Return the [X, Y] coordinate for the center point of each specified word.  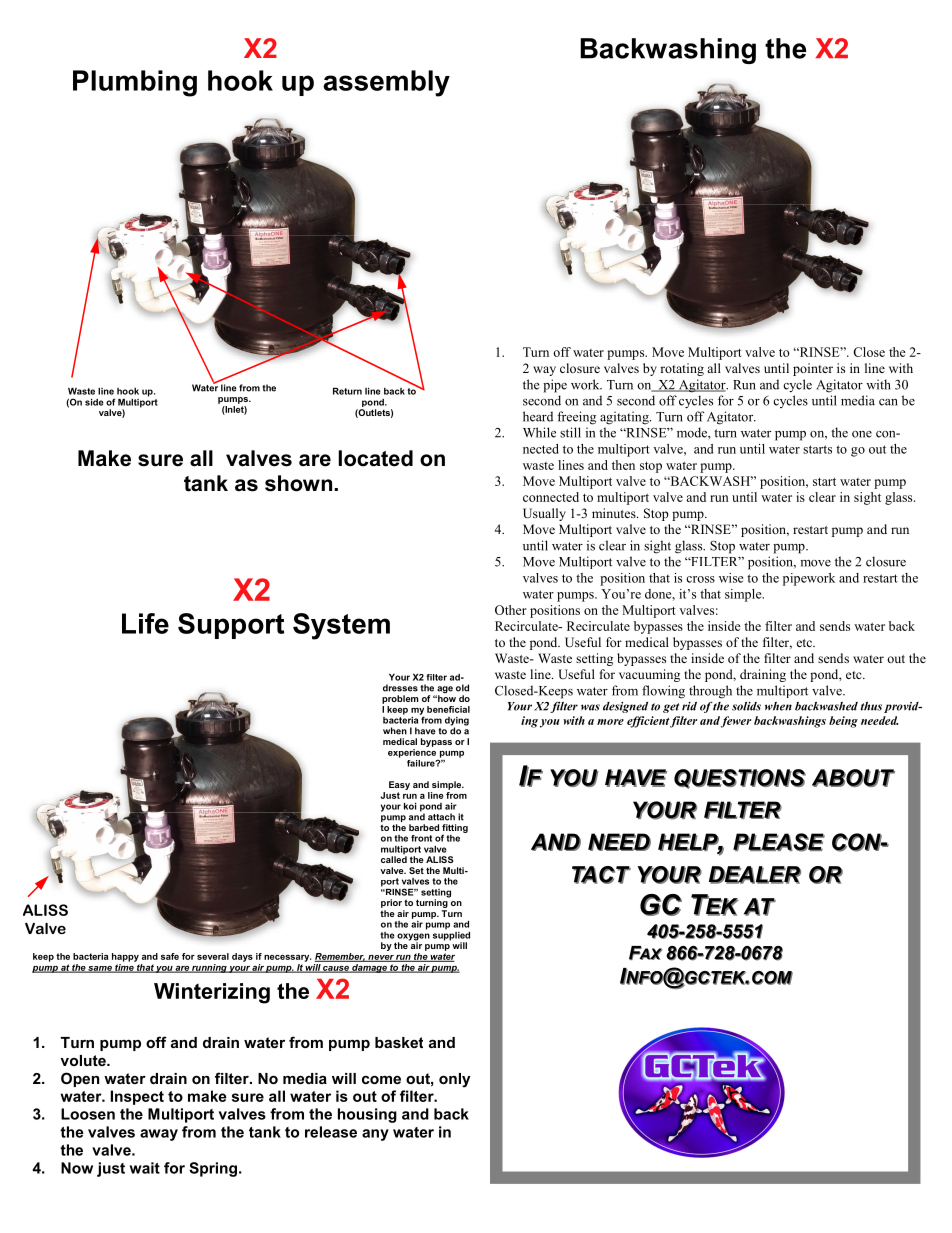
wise [731, 578]
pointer [813, 369]
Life [145, 623]
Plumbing [135, 83]
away [159, 1135]
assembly [386, 83]
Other [511, 610]
